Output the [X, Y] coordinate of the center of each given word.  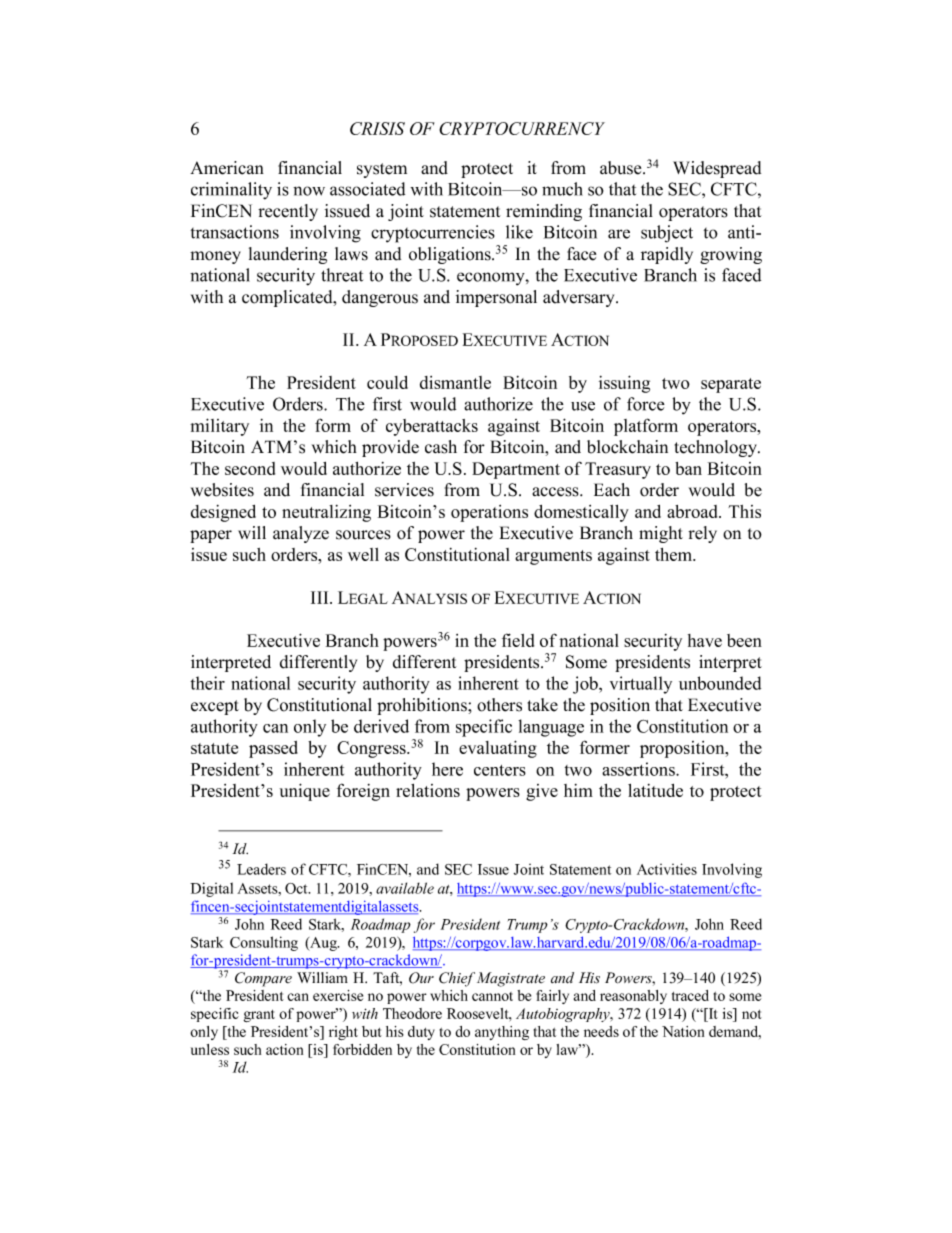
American [227, 168]
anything [502, 1033]
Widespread [717, 169]
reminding [544, 212]
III [321, 597]
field [518, 640]
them [674, 554]
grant [259, 1016]
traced [690, 995]
